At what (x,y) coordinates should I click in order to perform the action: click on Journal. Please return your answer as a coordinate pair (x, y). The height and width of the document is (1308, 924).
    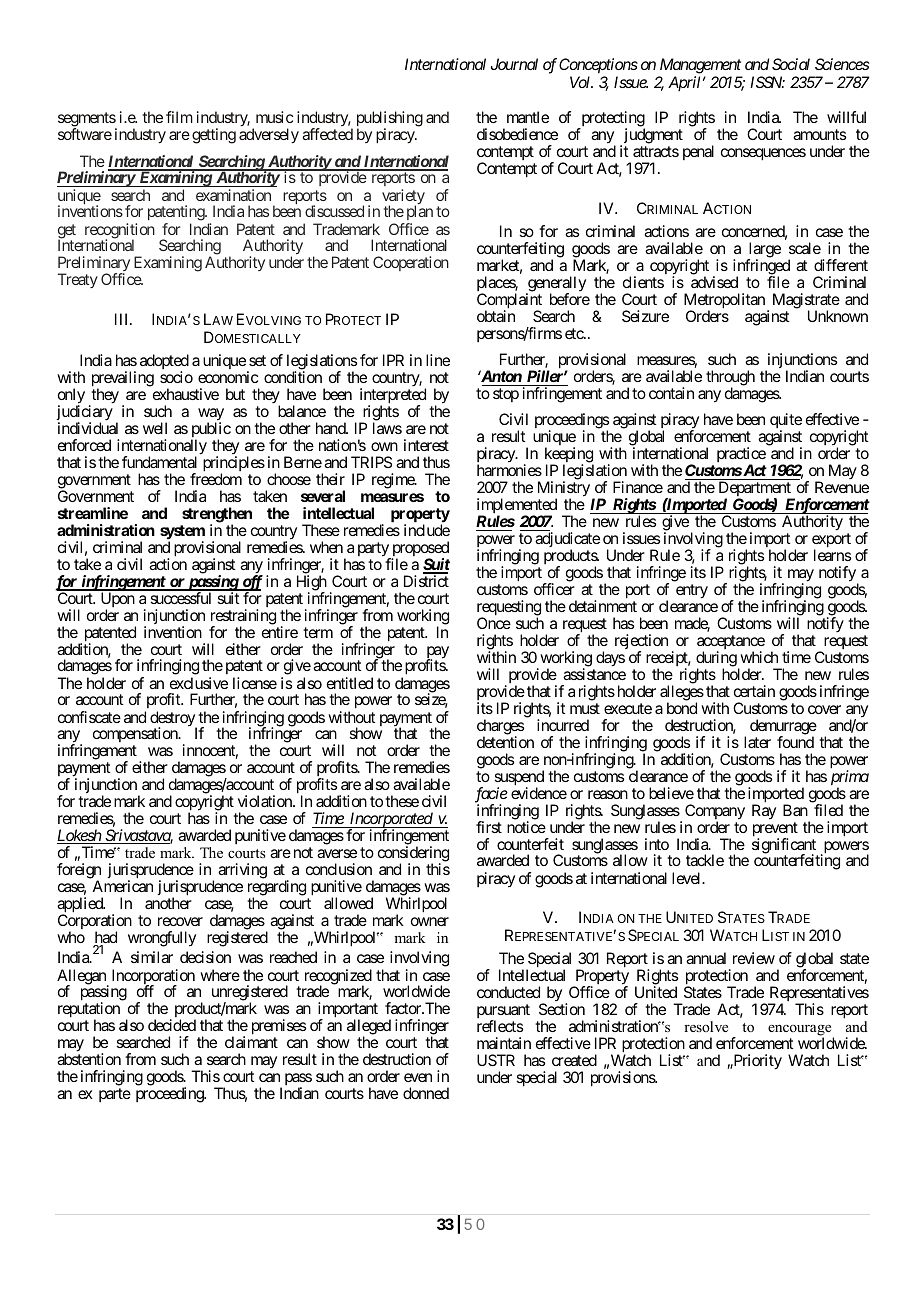
    Looking at the image, I should click on (514, 64).
